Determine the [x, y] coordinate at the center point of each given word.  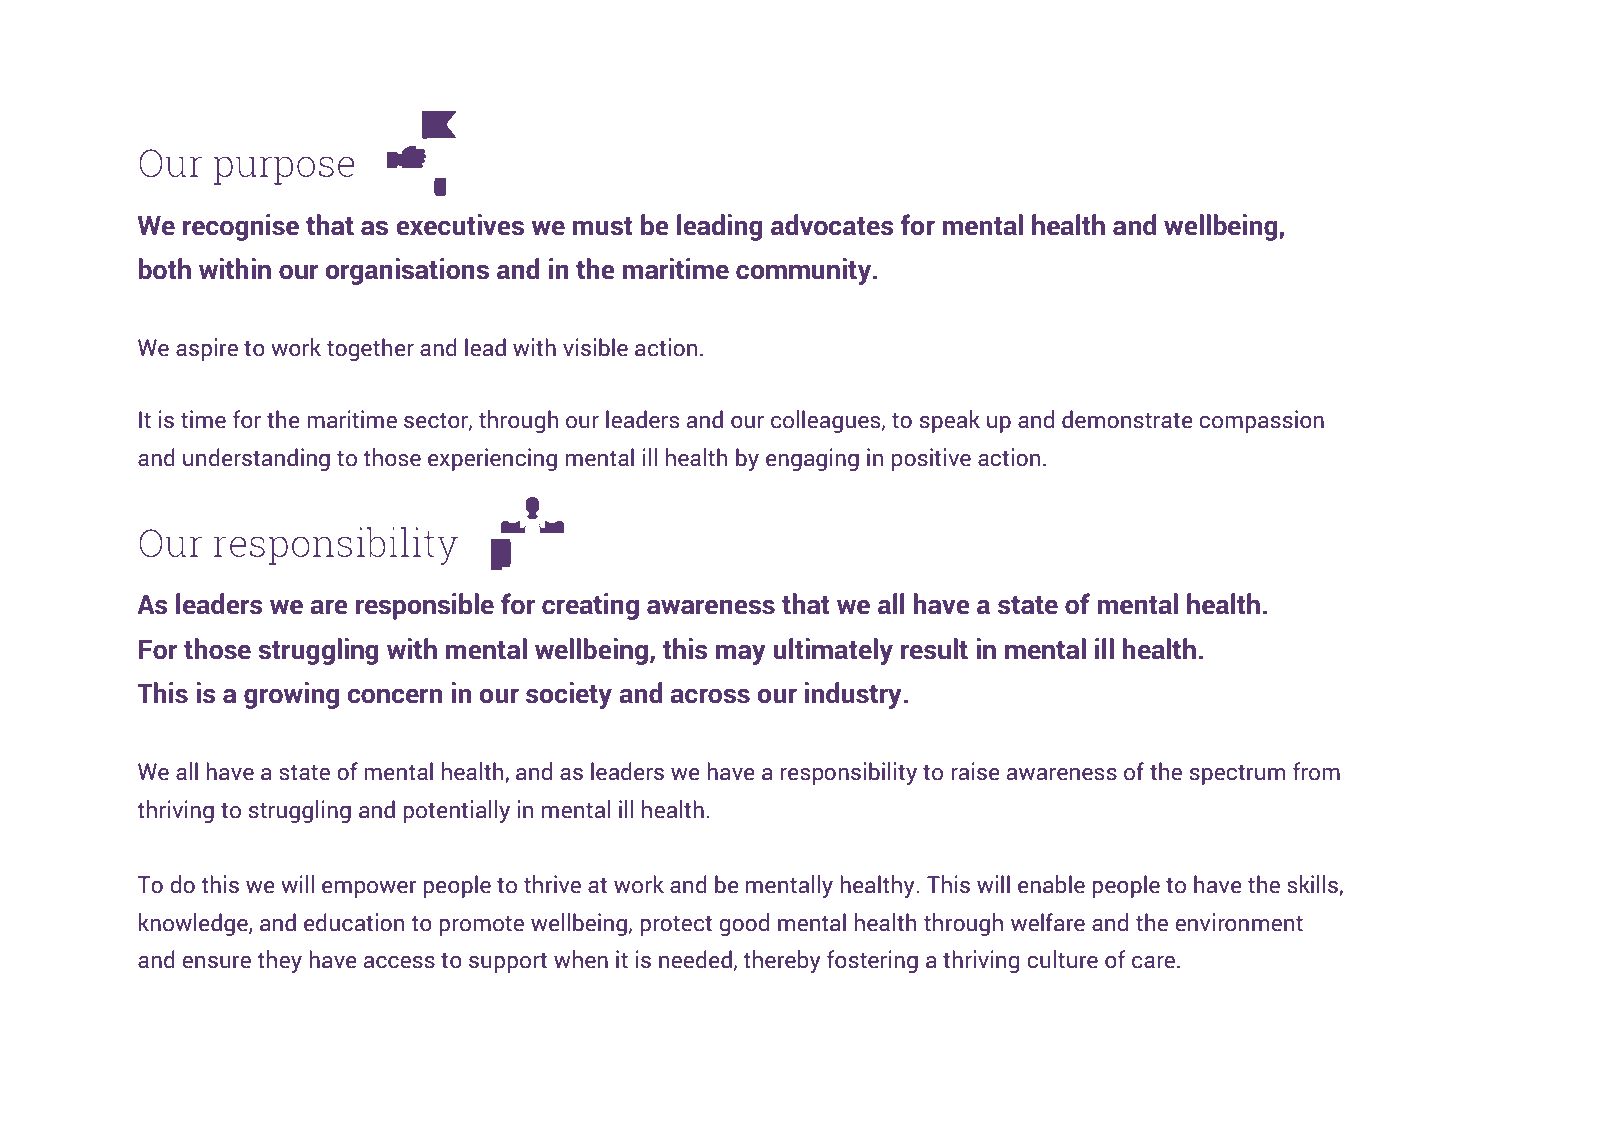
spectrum [1237, 775]
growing [291, 695]
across [710, 696]
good [744, 924]
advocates [832, 225]
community [805, 271]
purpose [284, 170]
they [279, 961]
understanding [256, 459]
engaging [812, 459]
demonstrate [1127, 419]
